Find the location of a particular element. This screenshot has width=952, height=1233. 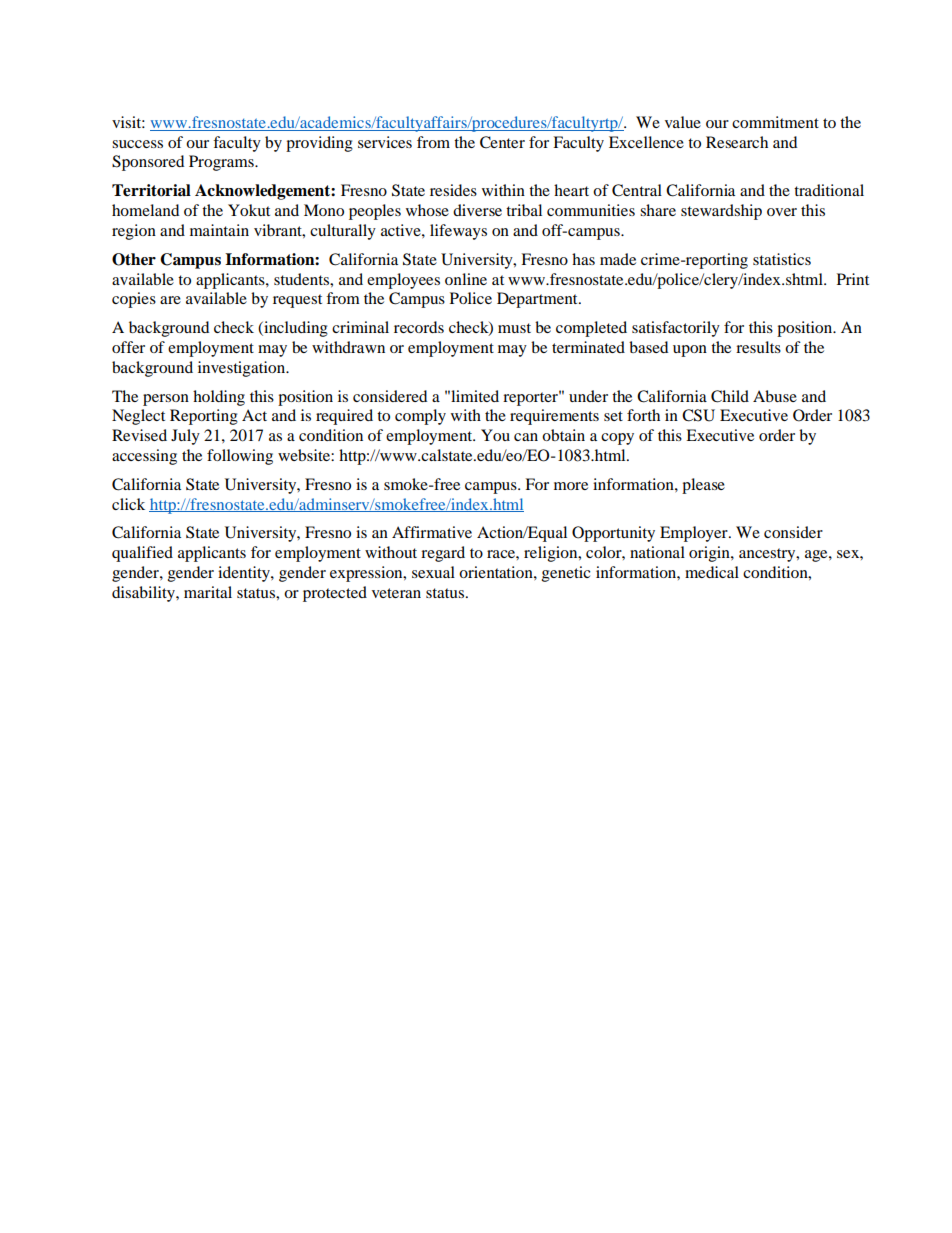

please is located at coordinates (703, 486).
